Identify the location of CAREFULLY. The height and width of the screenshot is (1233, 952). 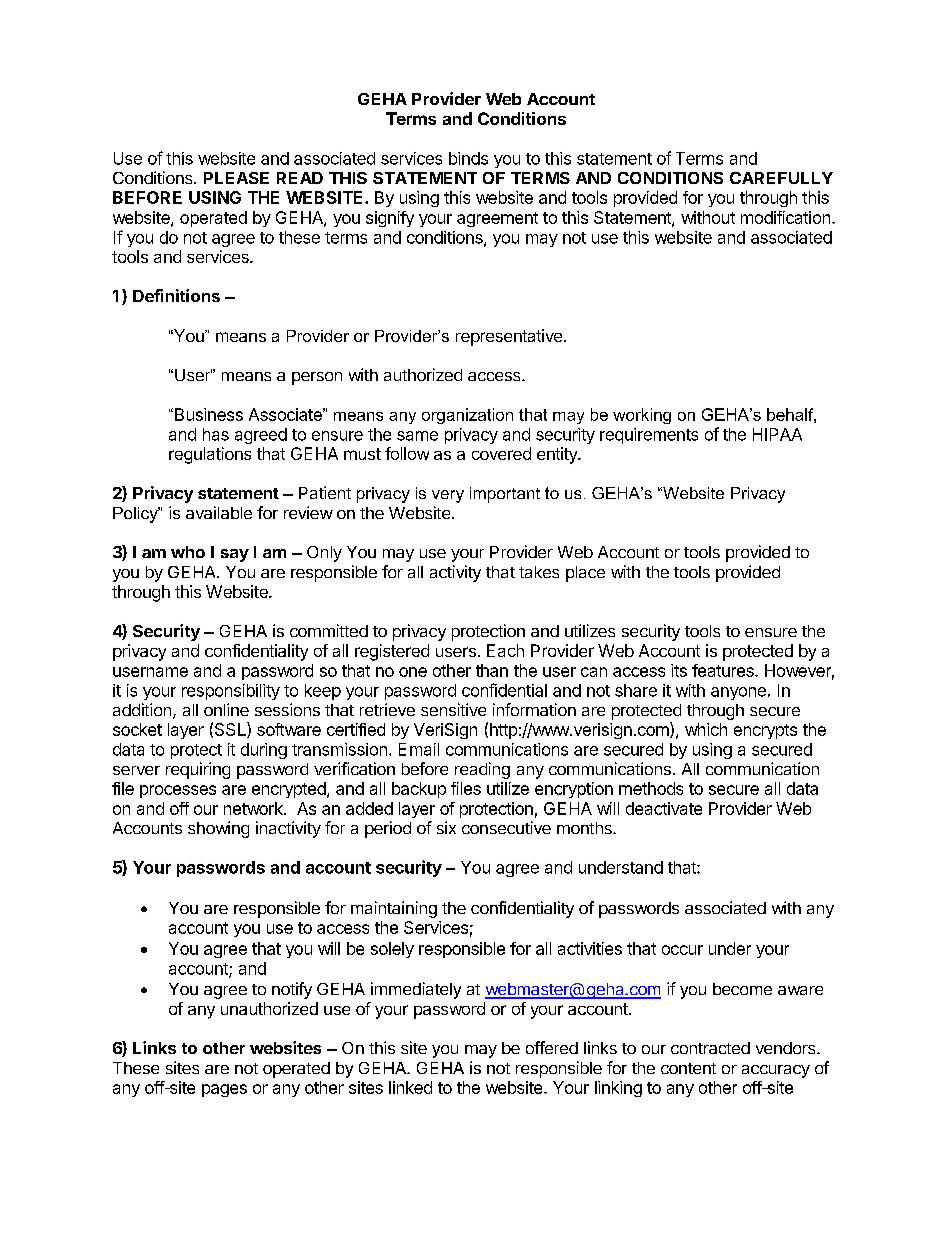
(781, 178).
